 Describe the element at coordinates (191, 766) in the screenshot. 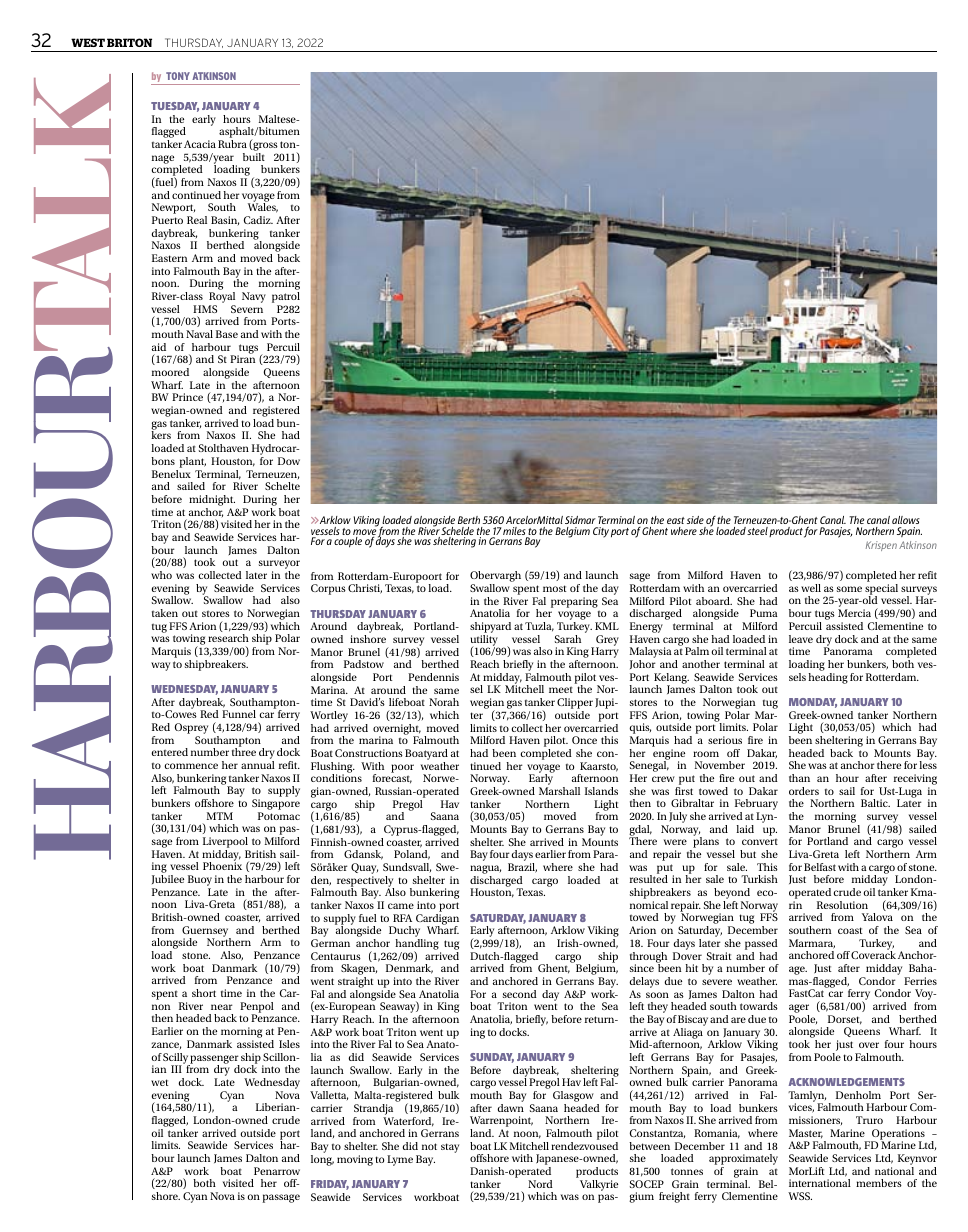

I see `commence` at that location.
